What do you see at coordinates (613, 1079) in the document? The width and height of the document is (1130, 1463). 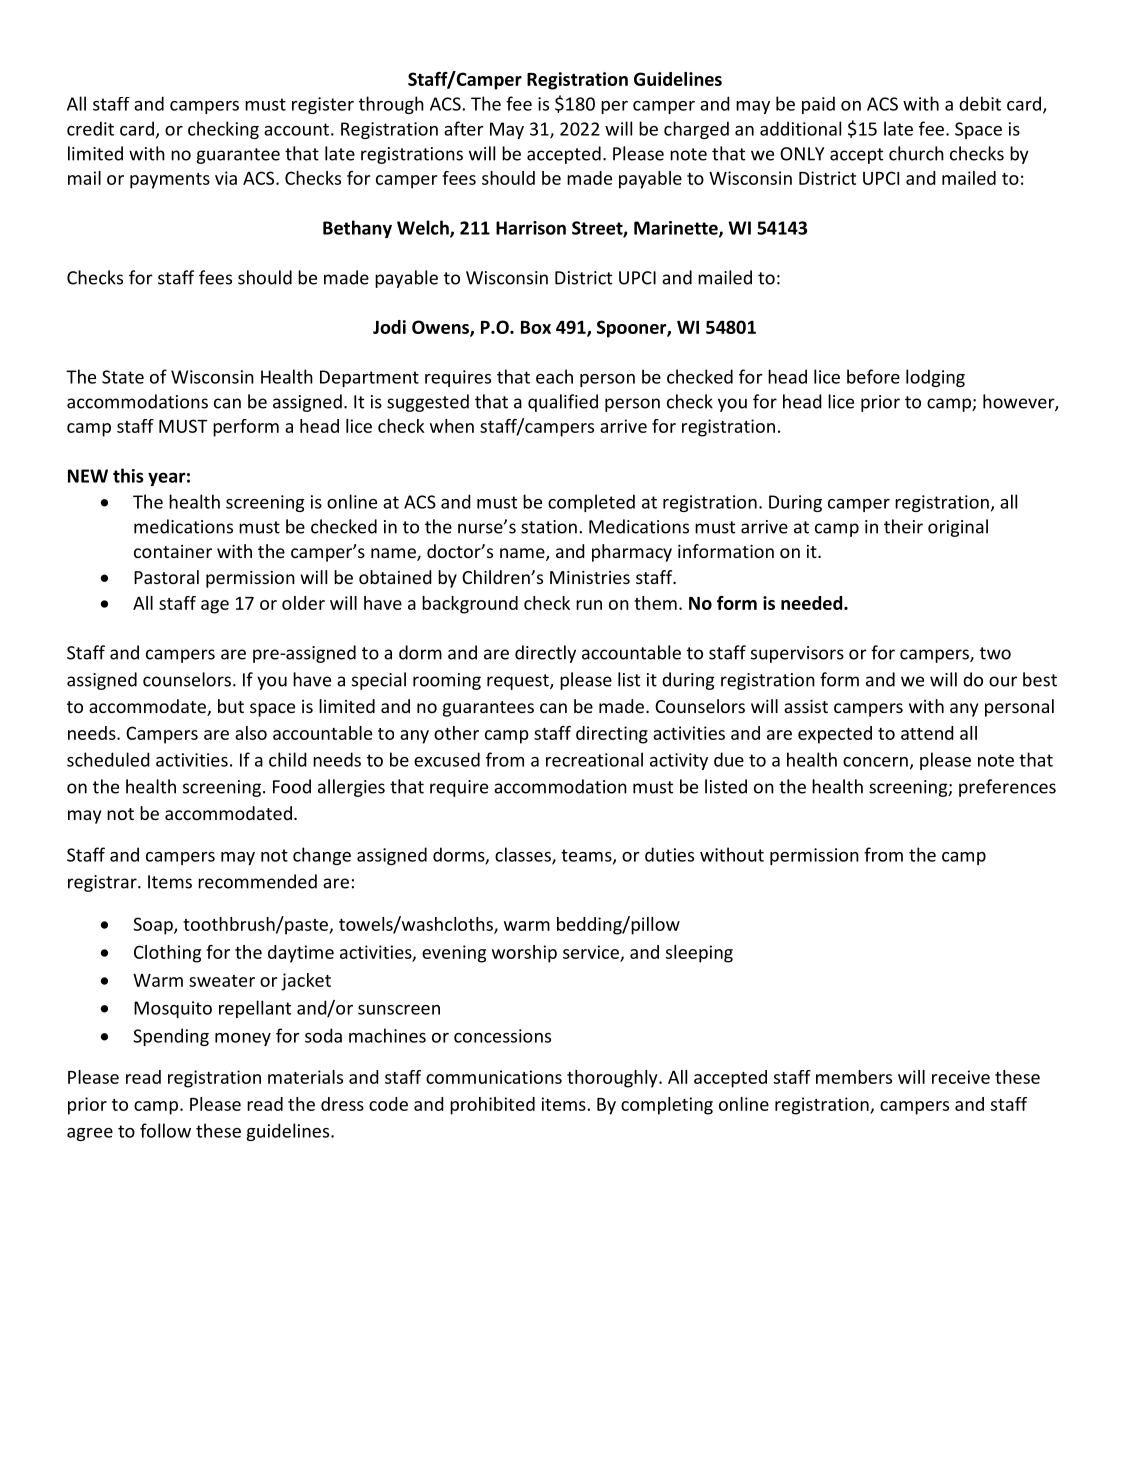 I see `thoroughly` at bounding box center [613, 1079].
